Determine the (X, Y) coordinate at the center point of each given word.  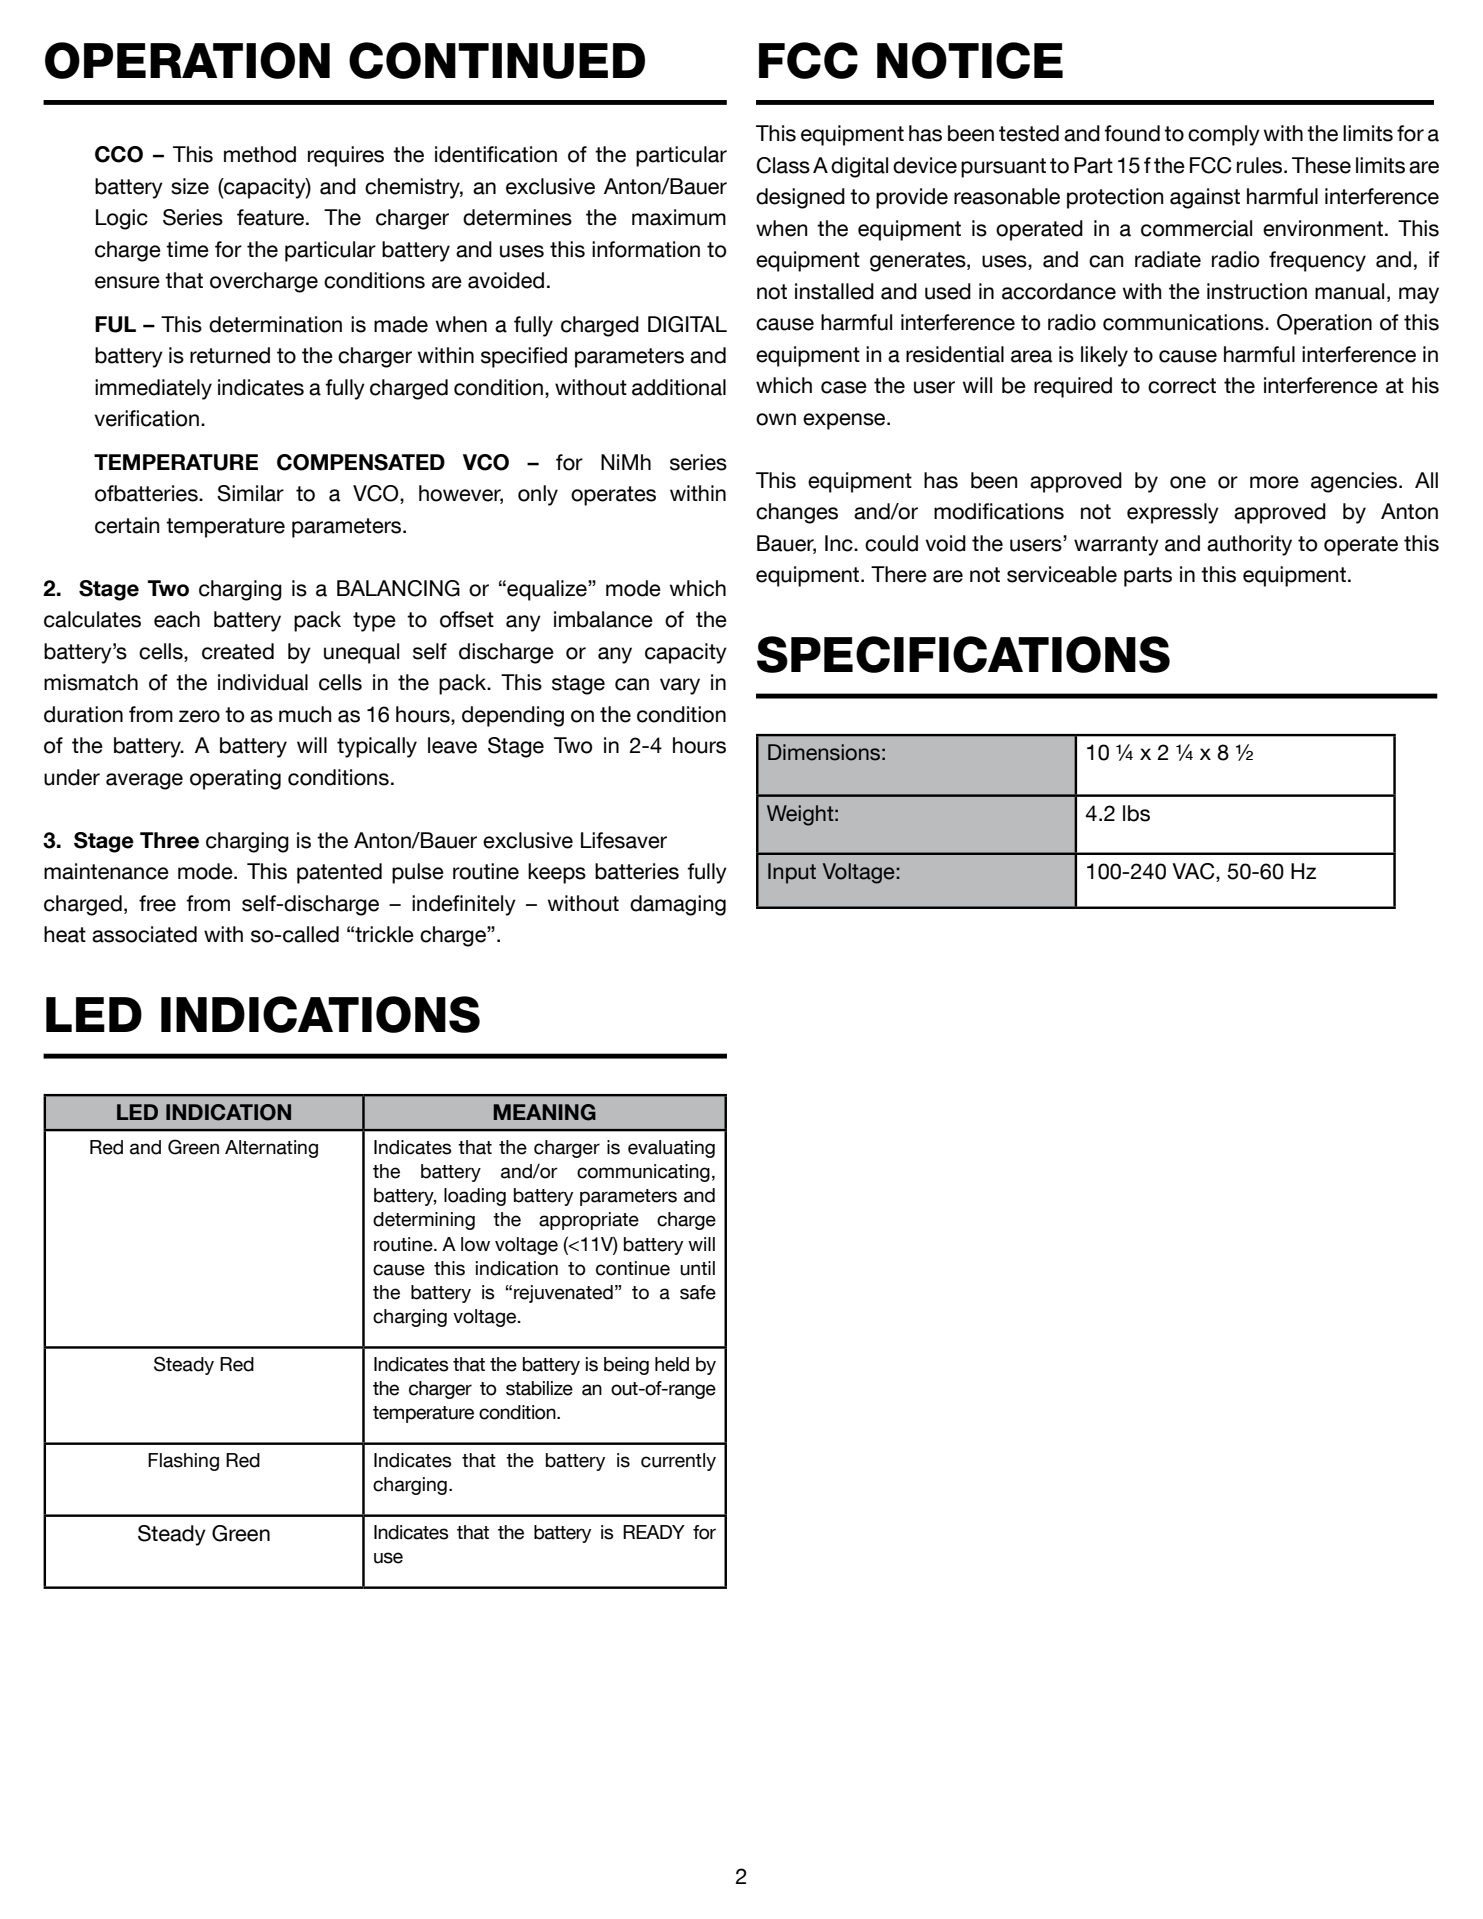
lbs (1136, 813)
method (260, 154)
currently (678, 1462)
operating (235, 779)
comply (1224, 135)
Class (783, 165)
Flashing (183, 1462)
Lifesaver (624, 840)
